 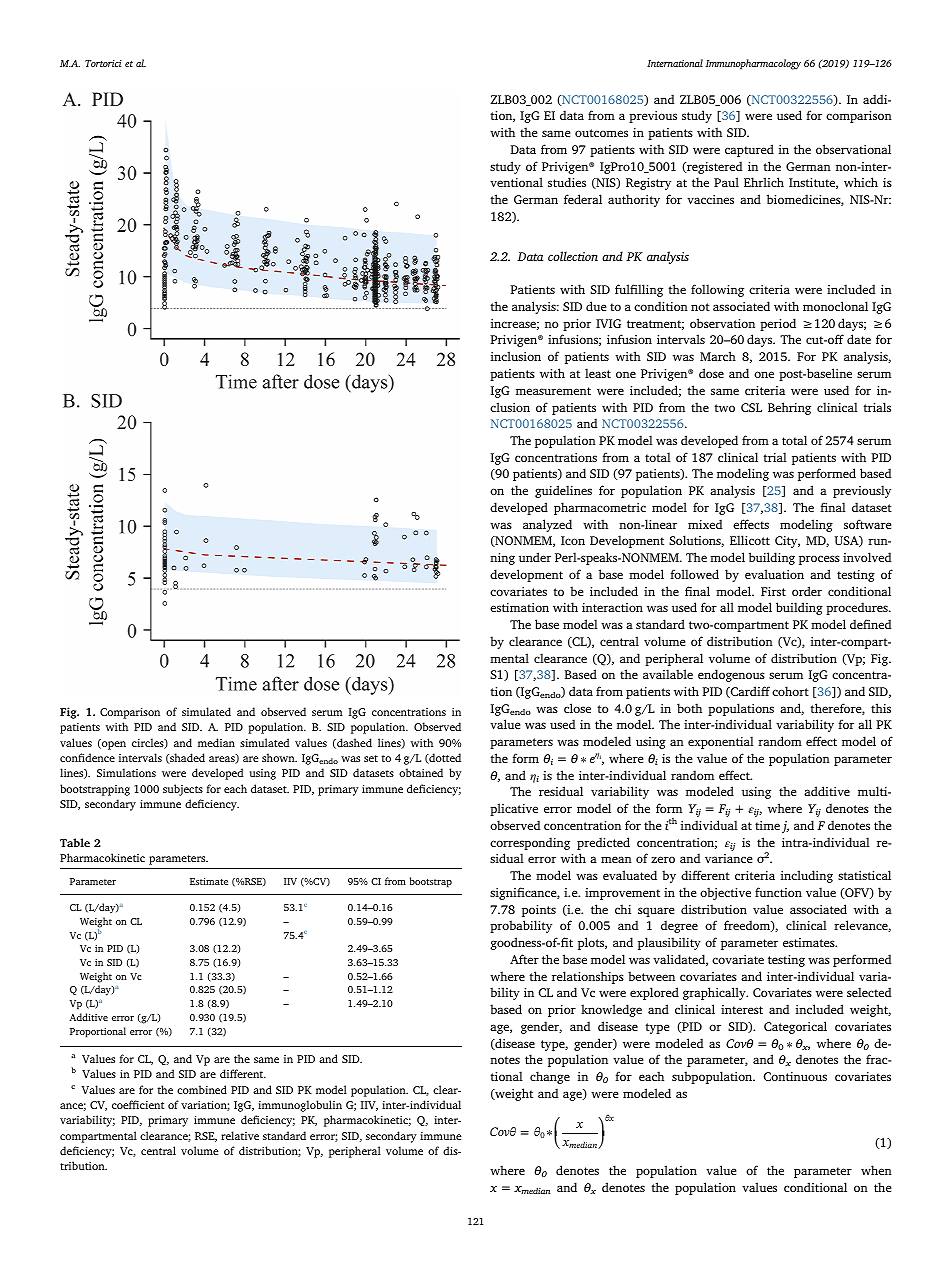 What do you see at coordinates (573, 540) in the screenshot?
I see `Icon` at bounding box center [573, 540].
